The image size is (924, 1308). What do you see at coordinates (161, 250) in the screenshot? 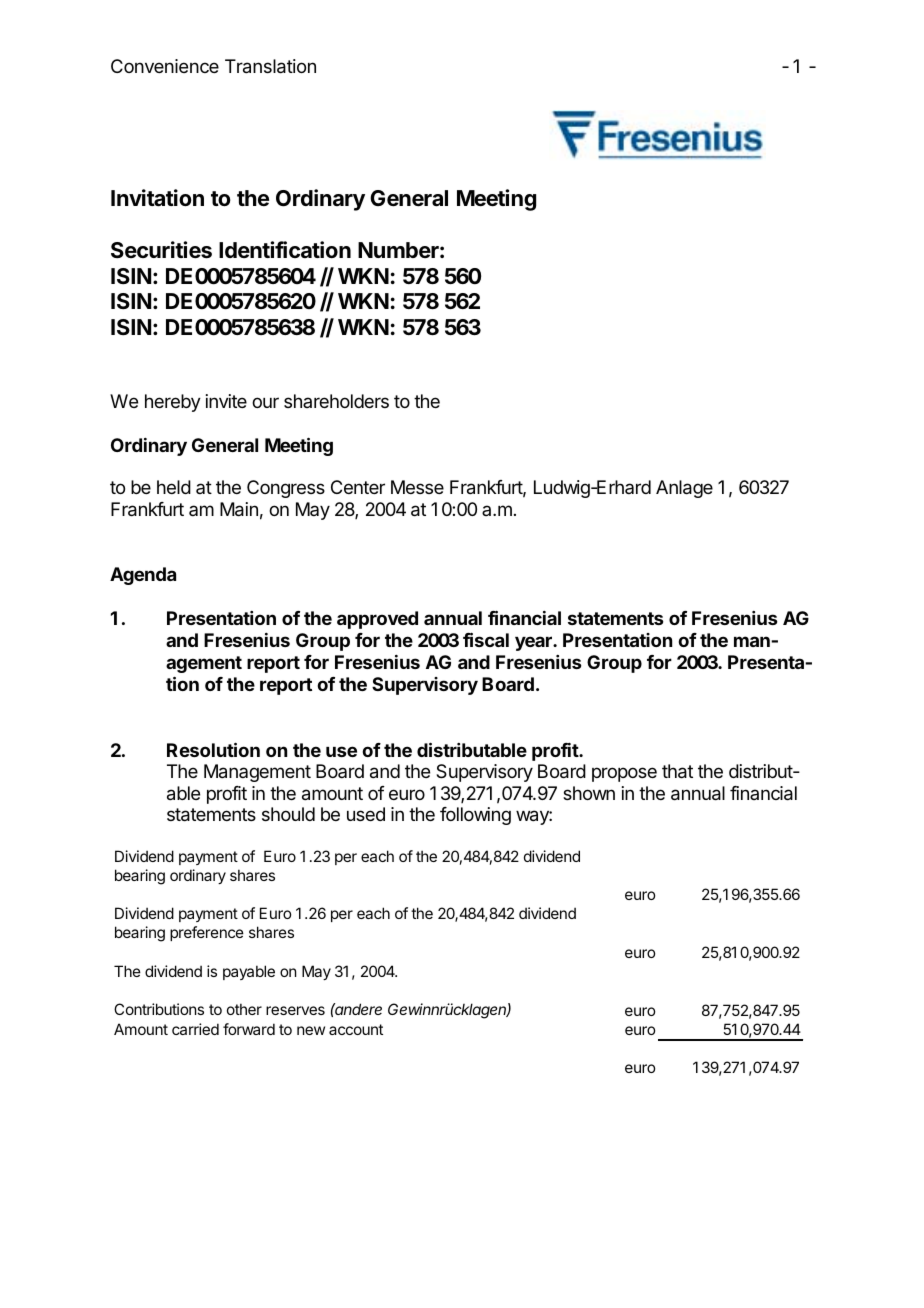
I see `Securities` at bounding box center [161, 250].
